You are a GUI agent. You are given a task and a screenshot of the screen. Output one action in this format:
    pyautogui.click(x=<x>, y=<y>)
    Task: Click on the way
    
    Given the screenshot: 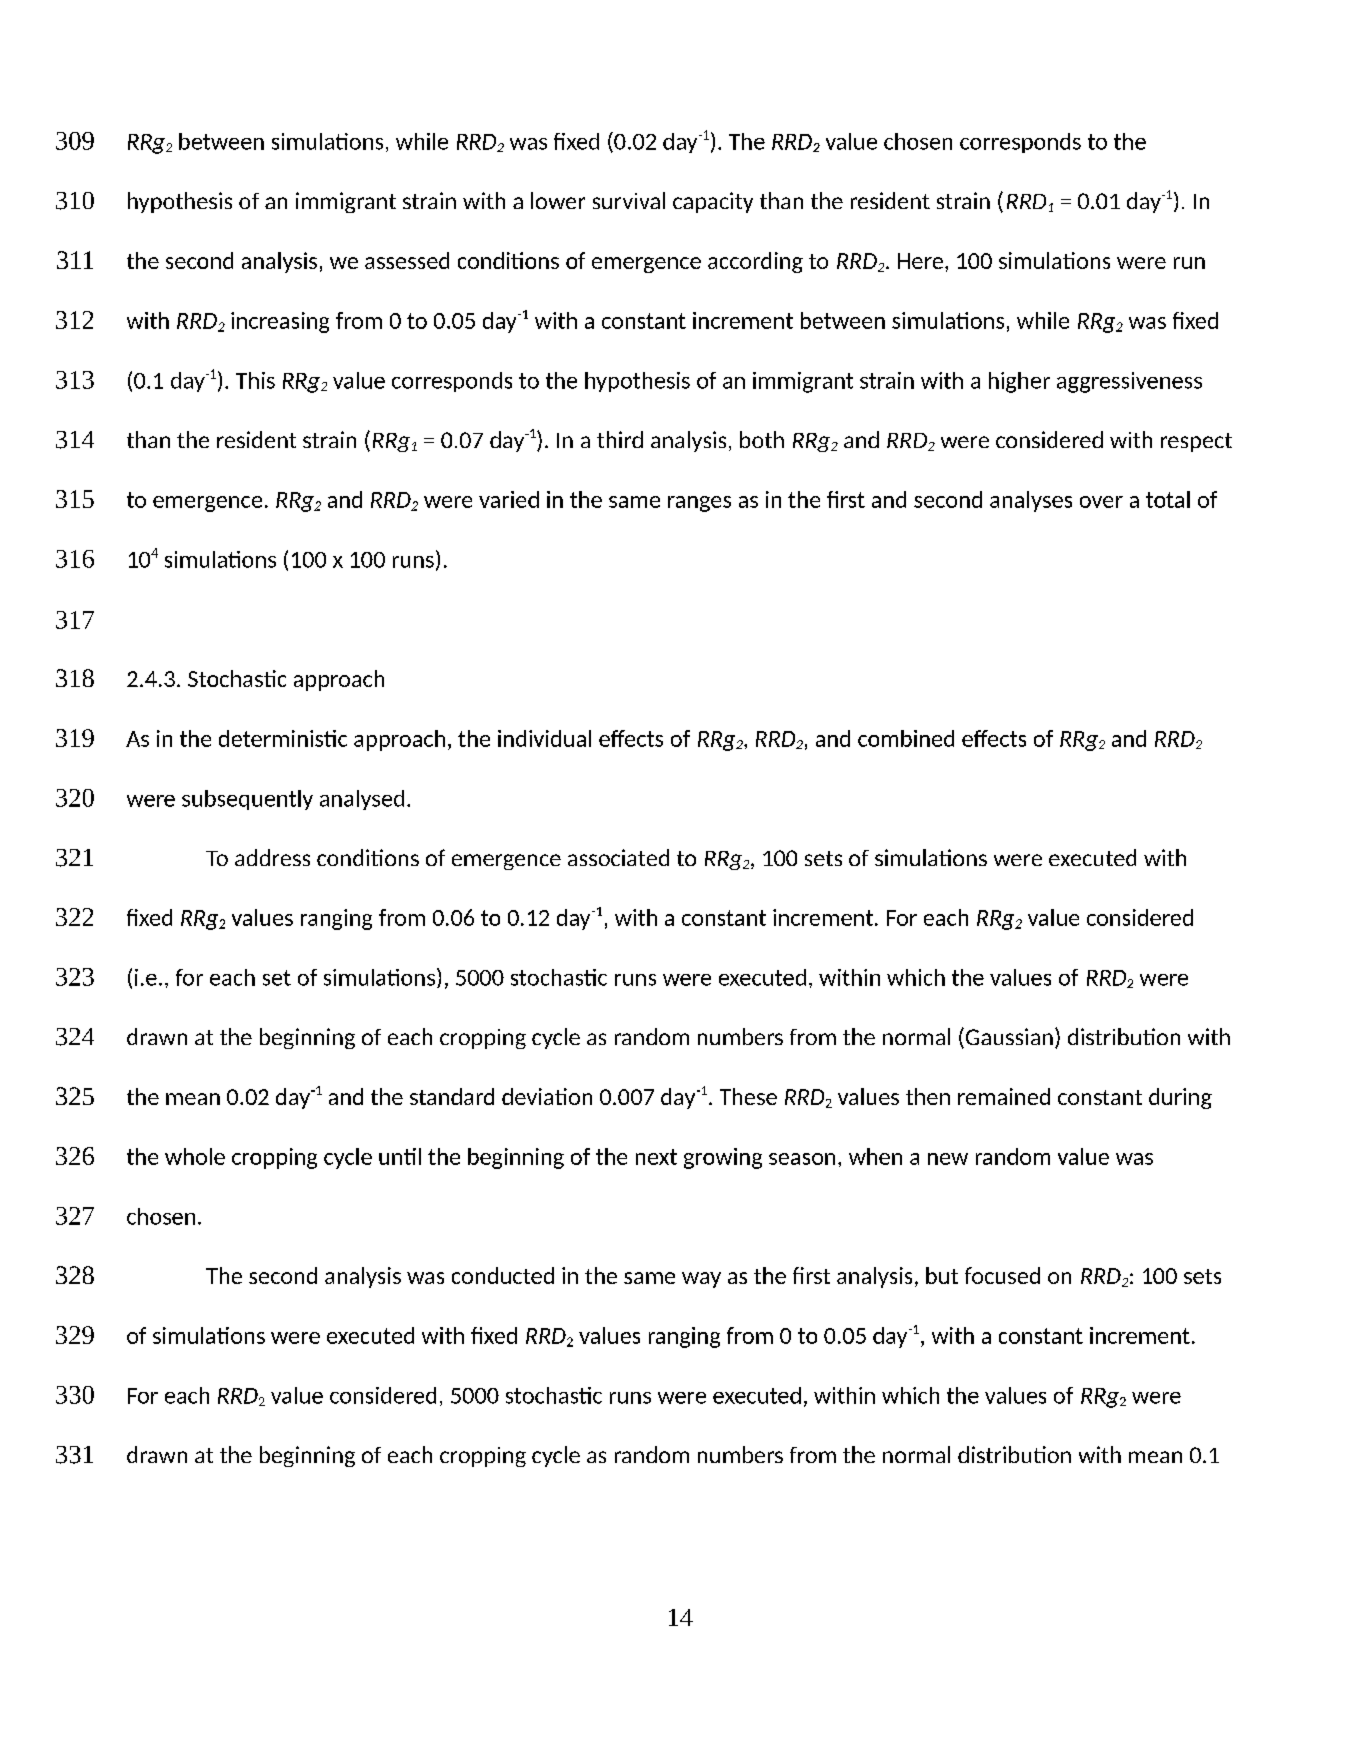 What is the action you would take?
    pyautogui.click(x=701, y=1280)
